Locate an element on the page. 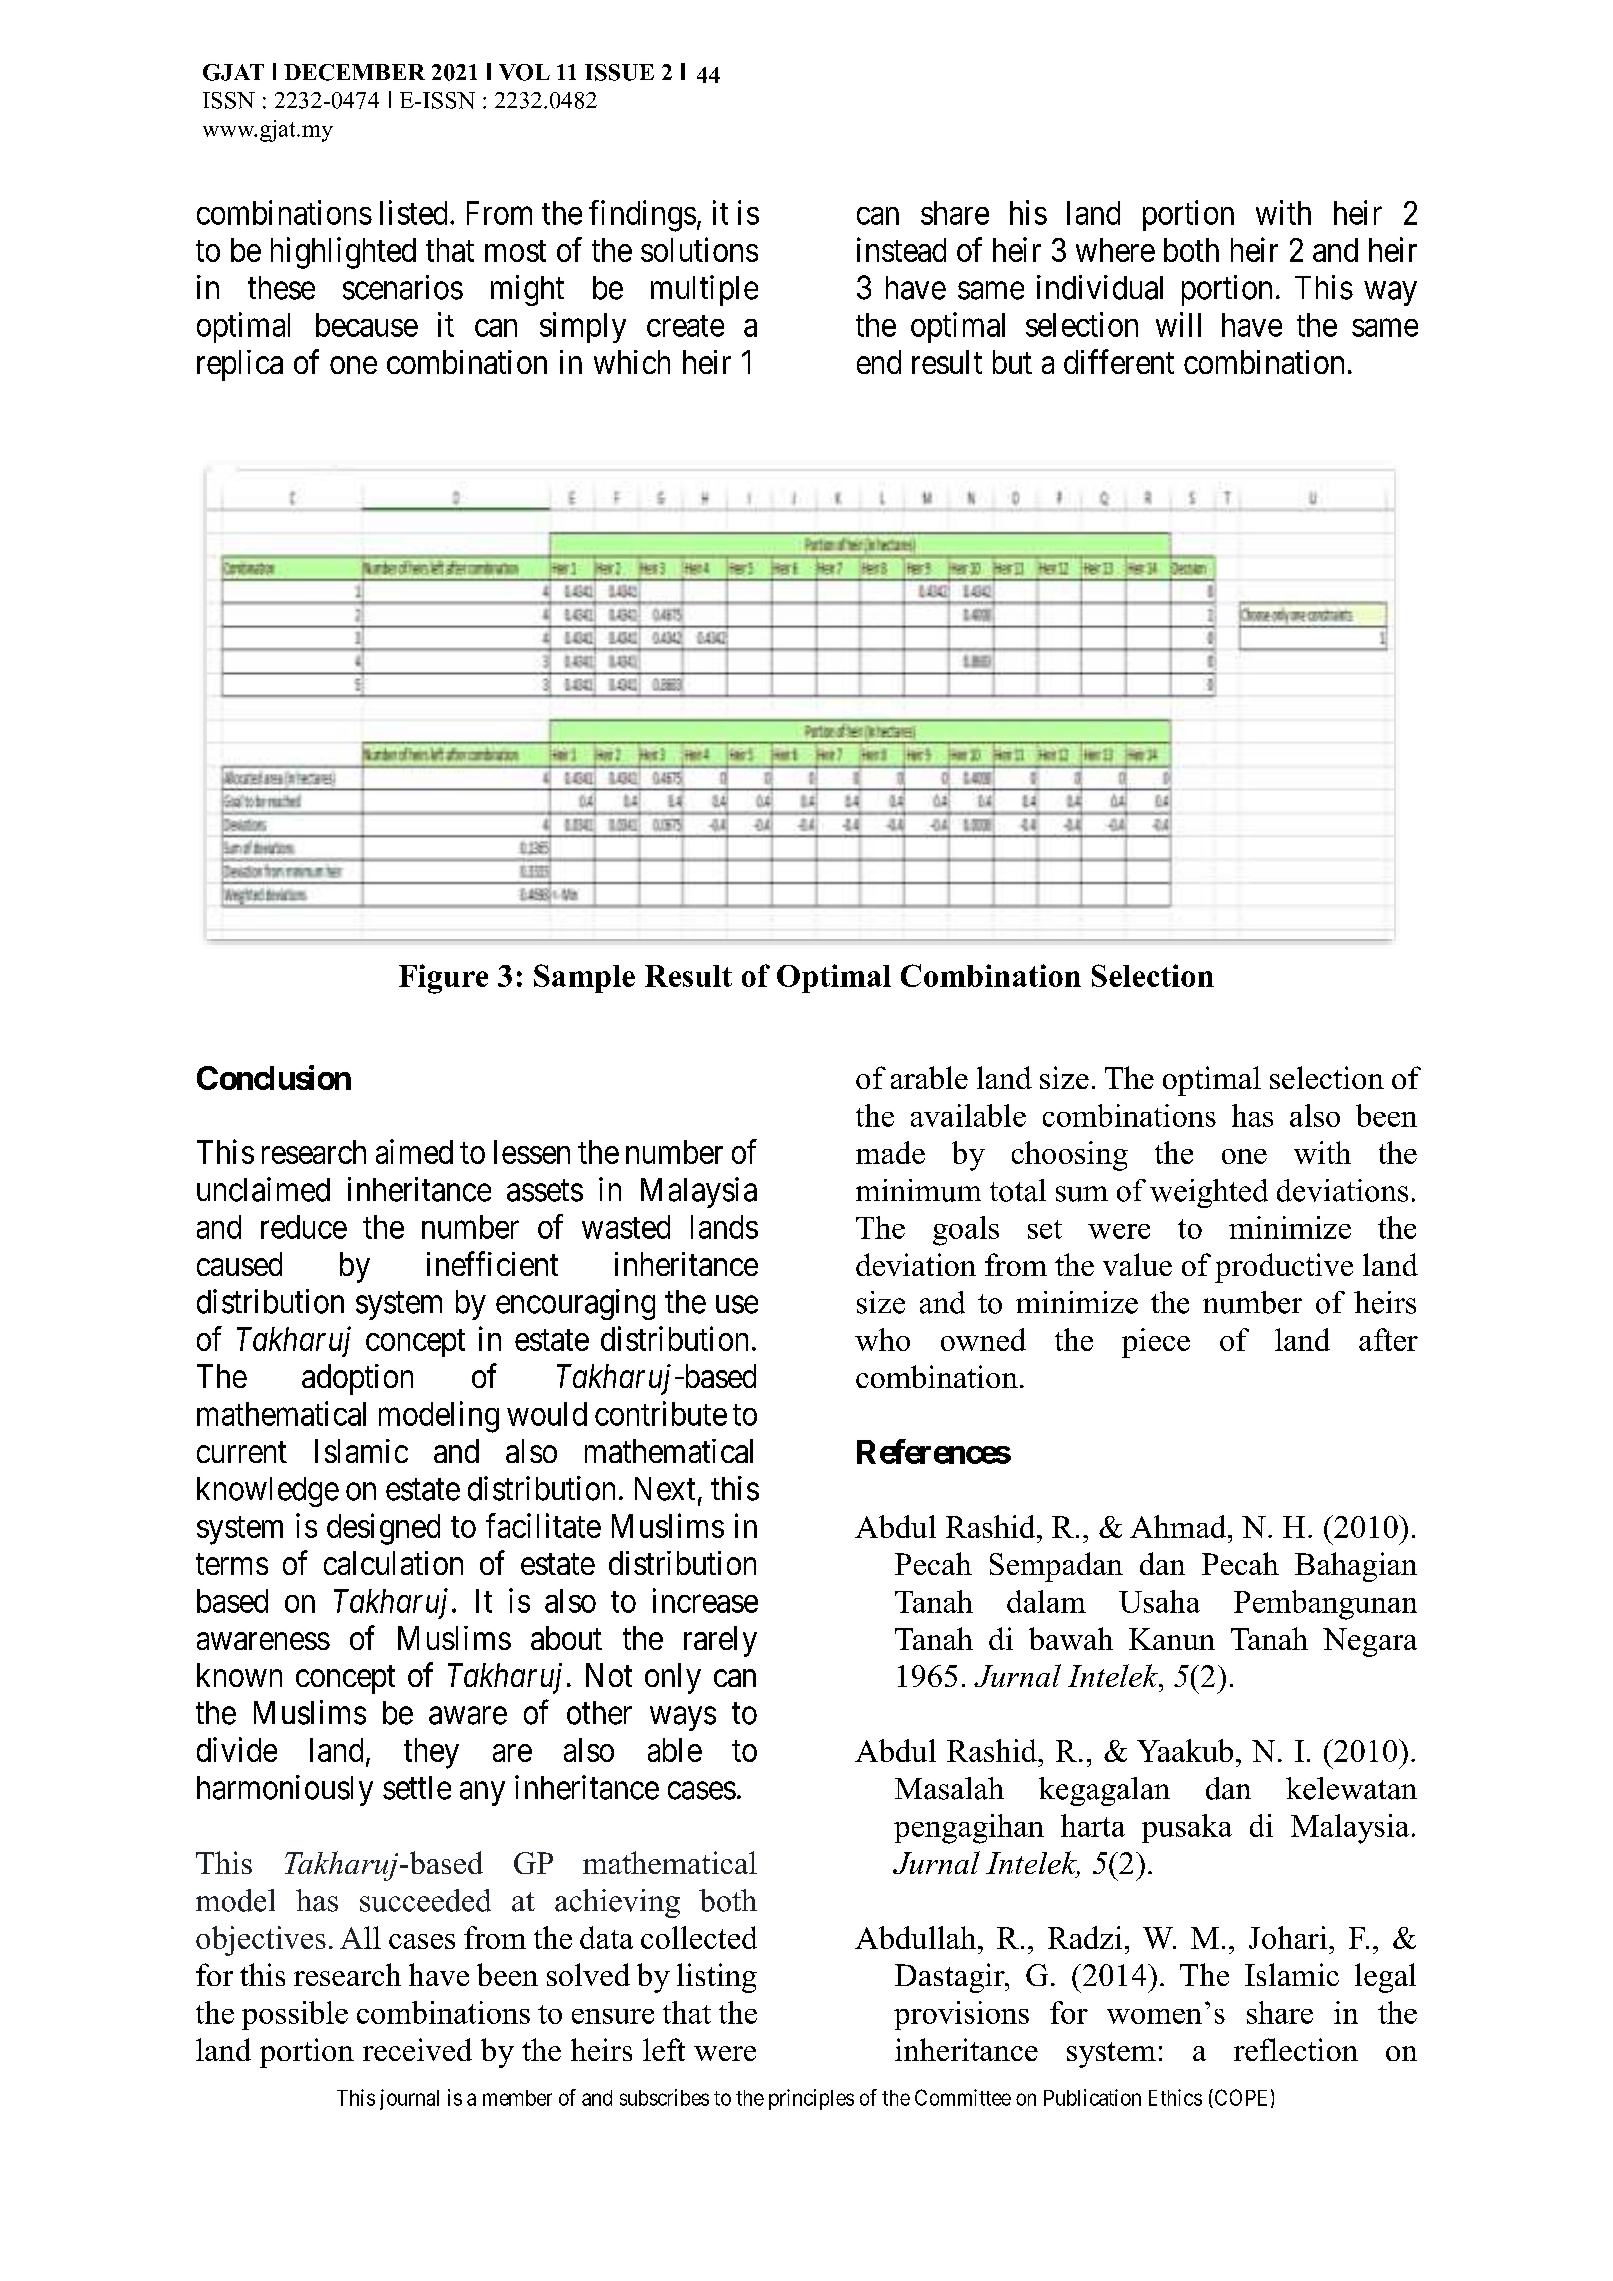 The height and width of the image is (2281, 1613). instead is located at coordinates (901, 249).
